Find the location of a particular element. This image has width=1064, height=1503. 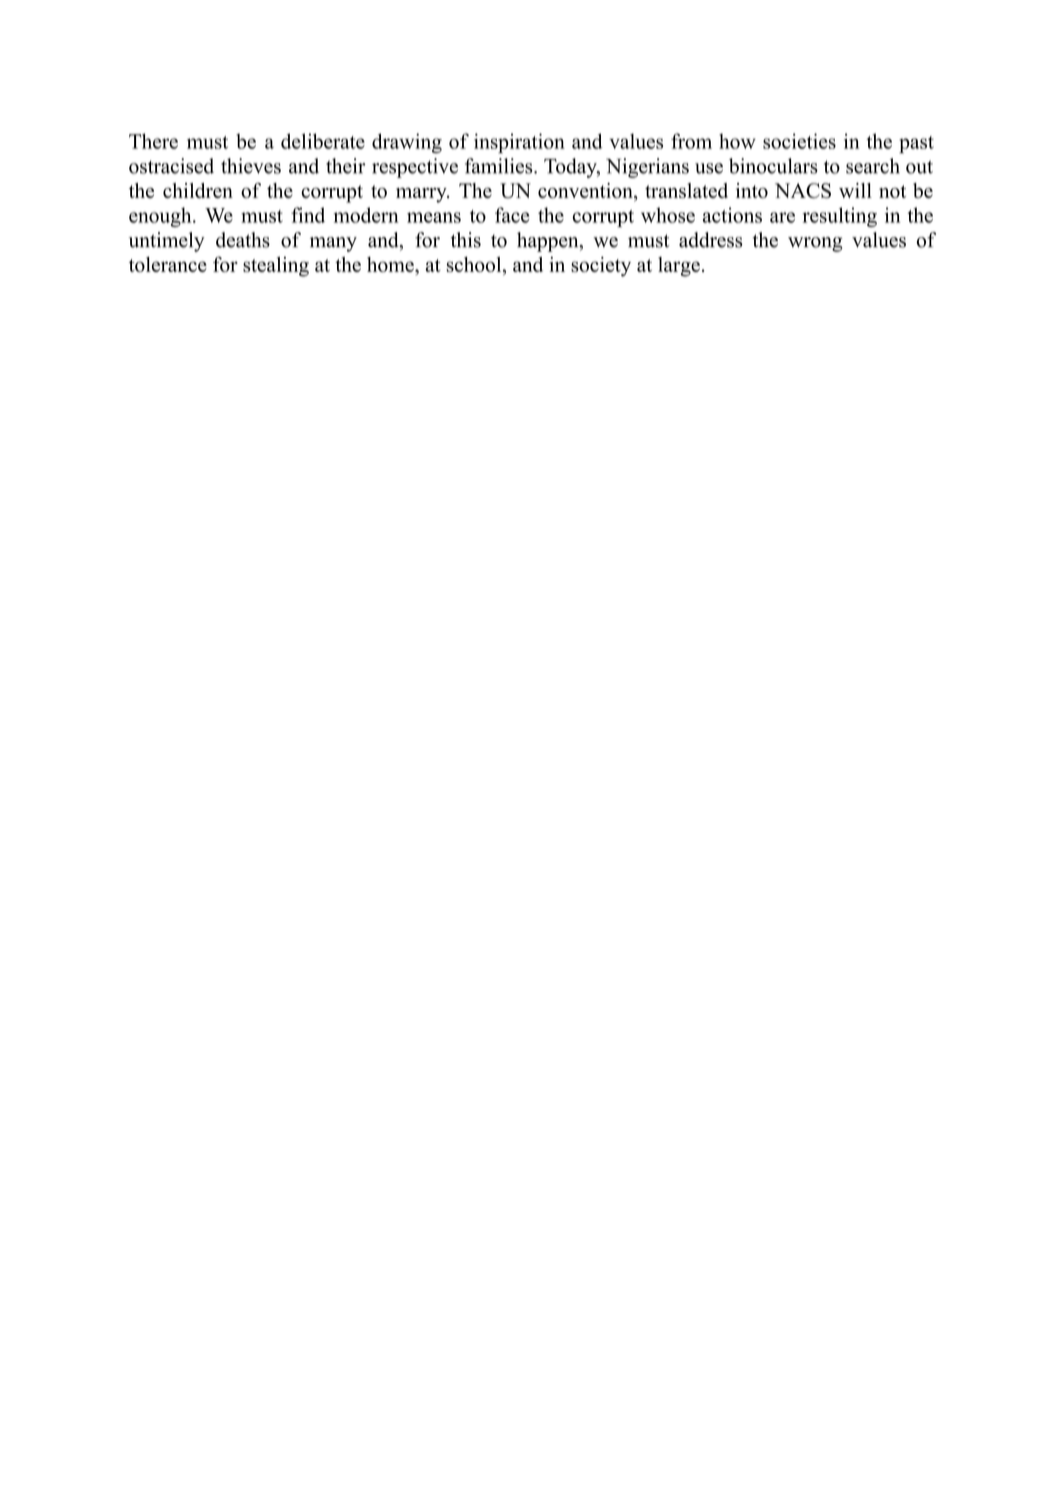

search is located at coordinates (873, 166).
